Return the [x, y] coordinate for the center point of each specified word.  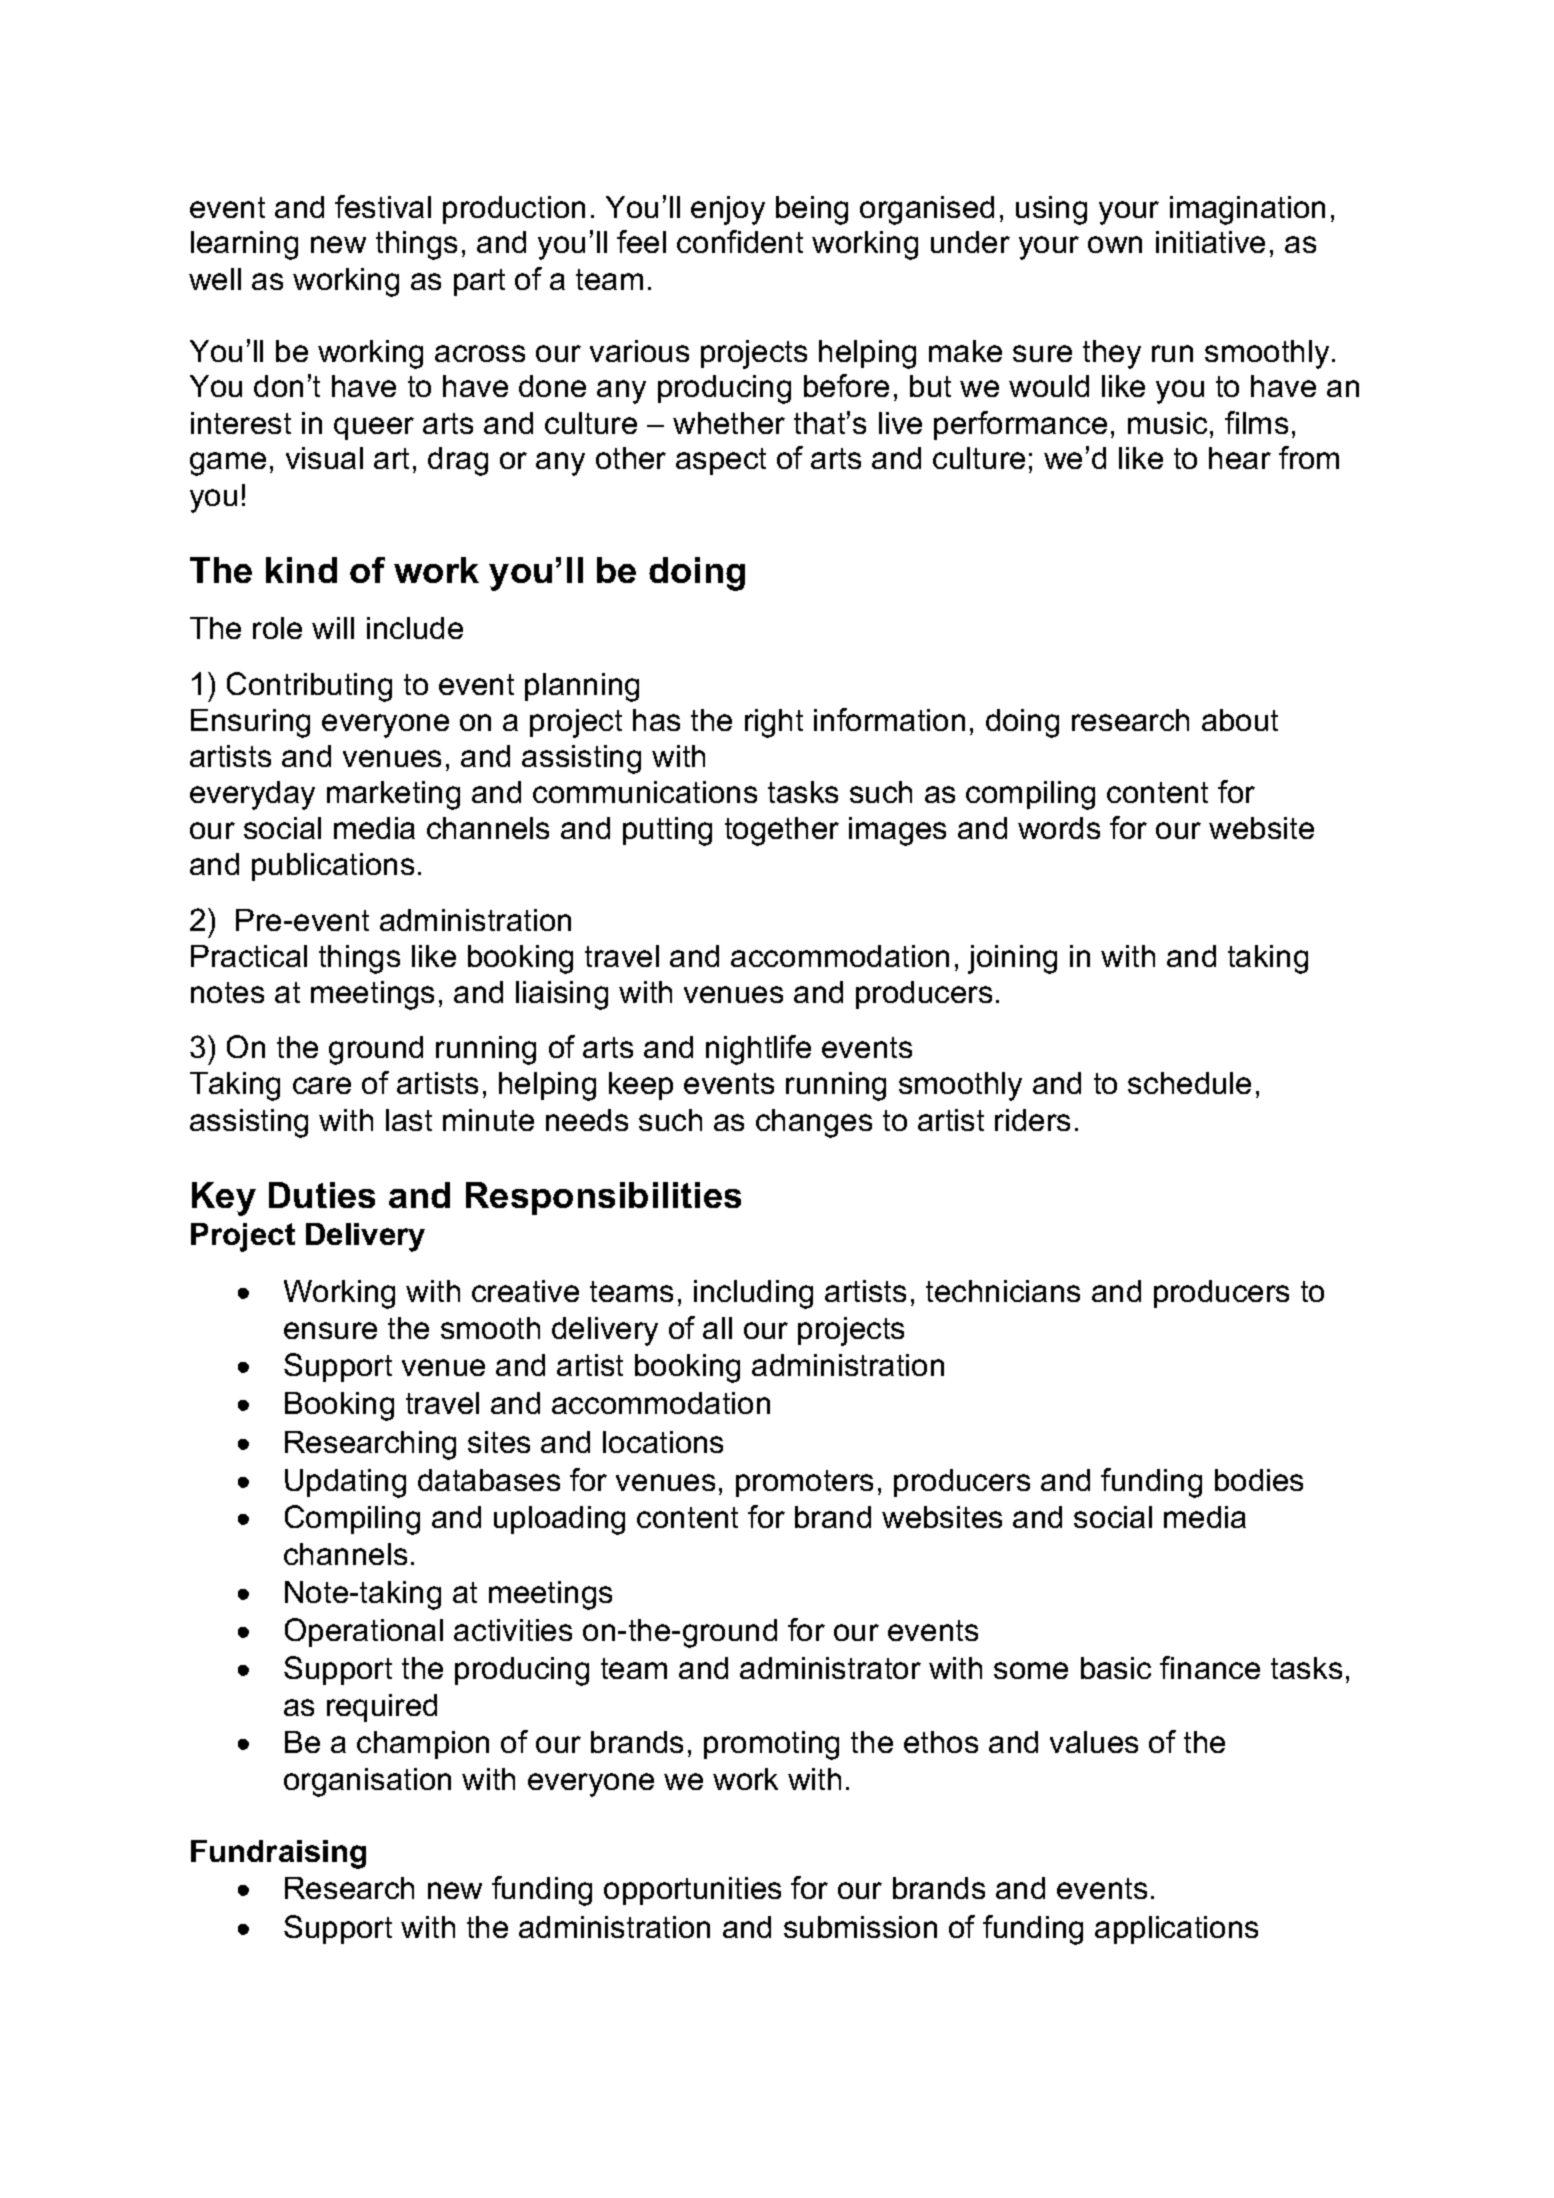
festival [383, 206]
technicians [1003, 1291]
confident [740, 241]
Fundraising [278, 1854]
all [717, 1328]
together [782, 831]
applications [1176, 1930]
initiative [1210, 242]
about [1240, 720]
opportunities [692, 1891]
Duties [322, 1195]
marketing [393, 795]
